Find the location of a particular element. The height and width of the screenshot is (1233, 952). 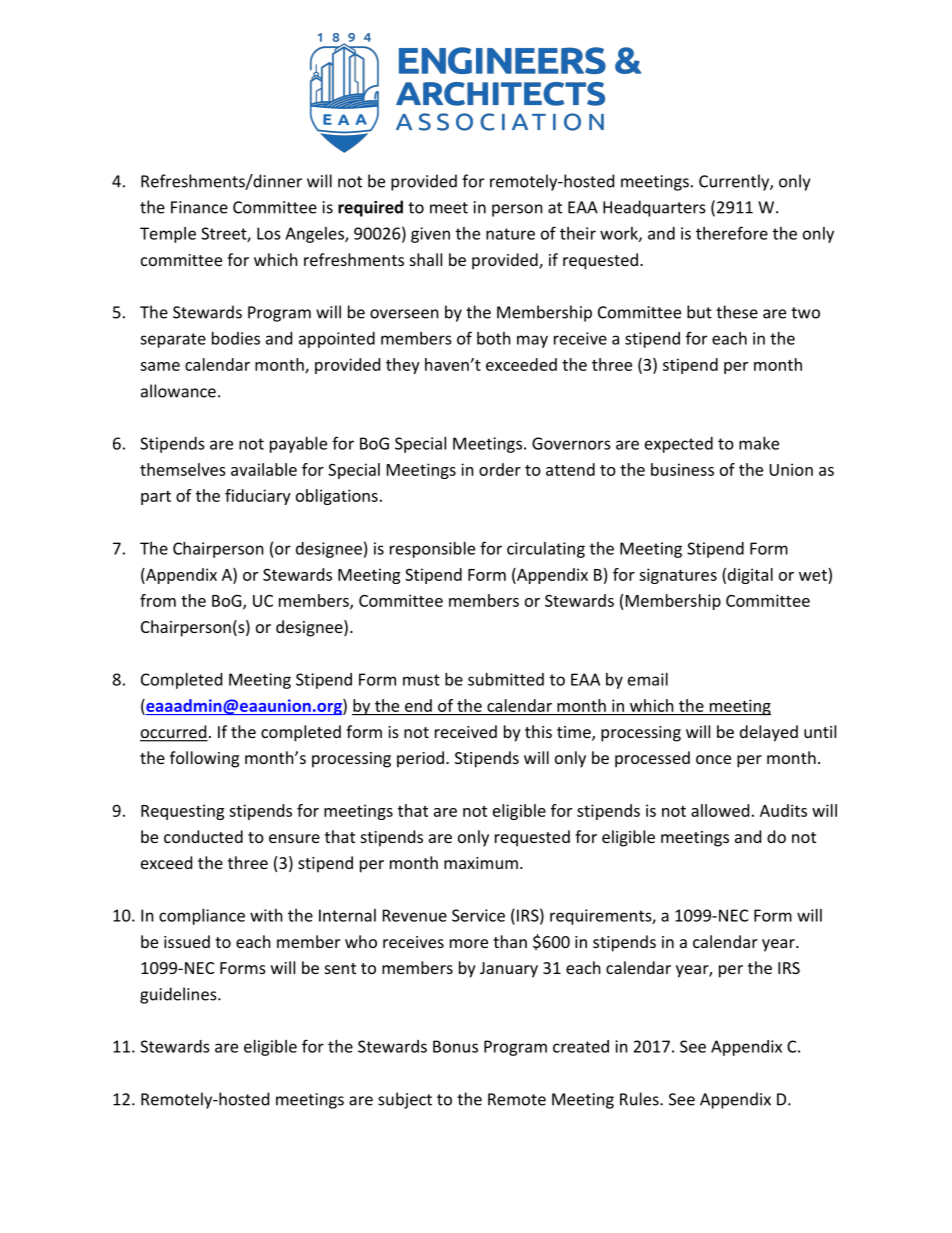

Los is located at coordinates (269, 233).
